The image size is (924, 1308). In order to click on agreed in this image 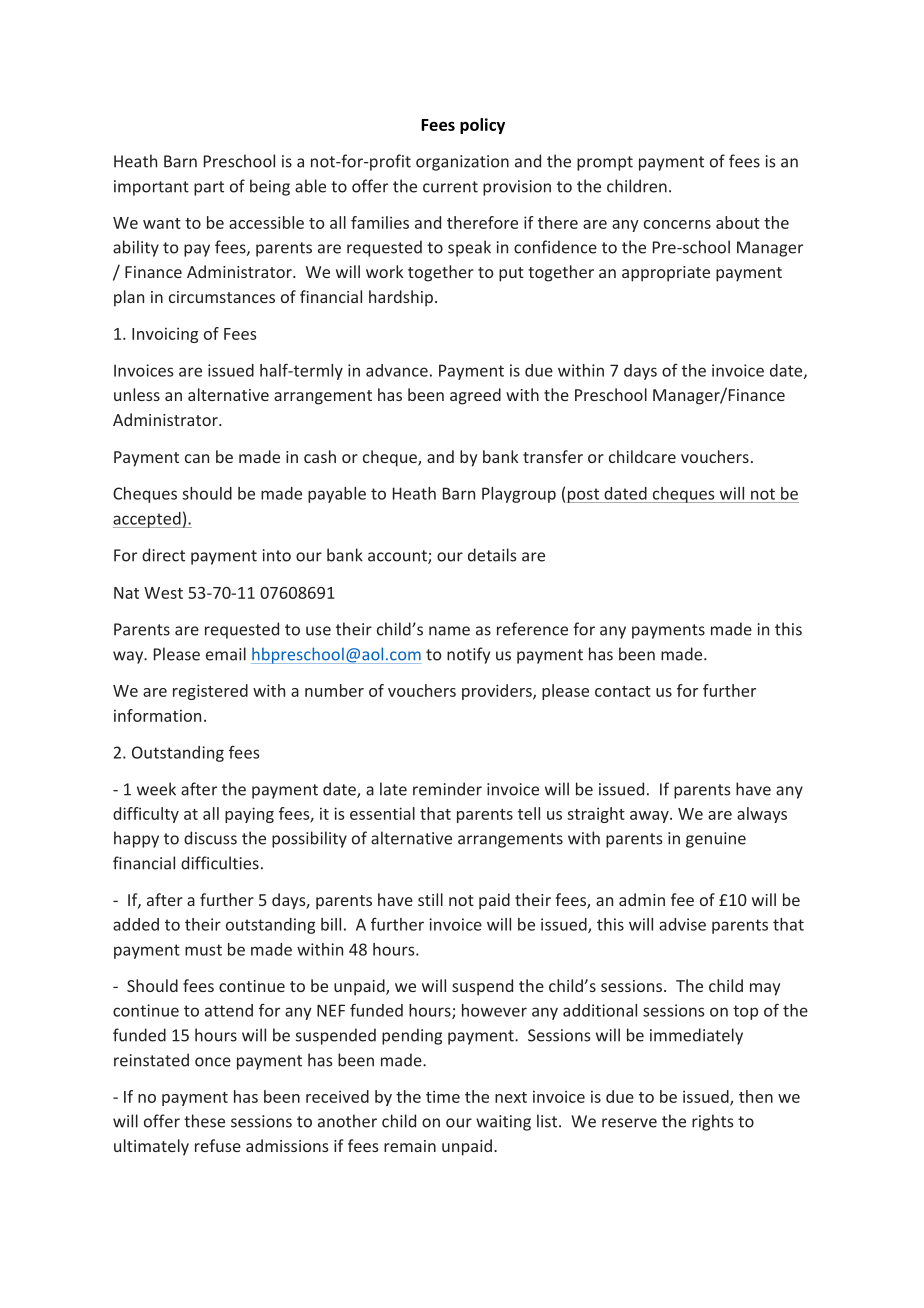, I will do `click(475, 396)`.
